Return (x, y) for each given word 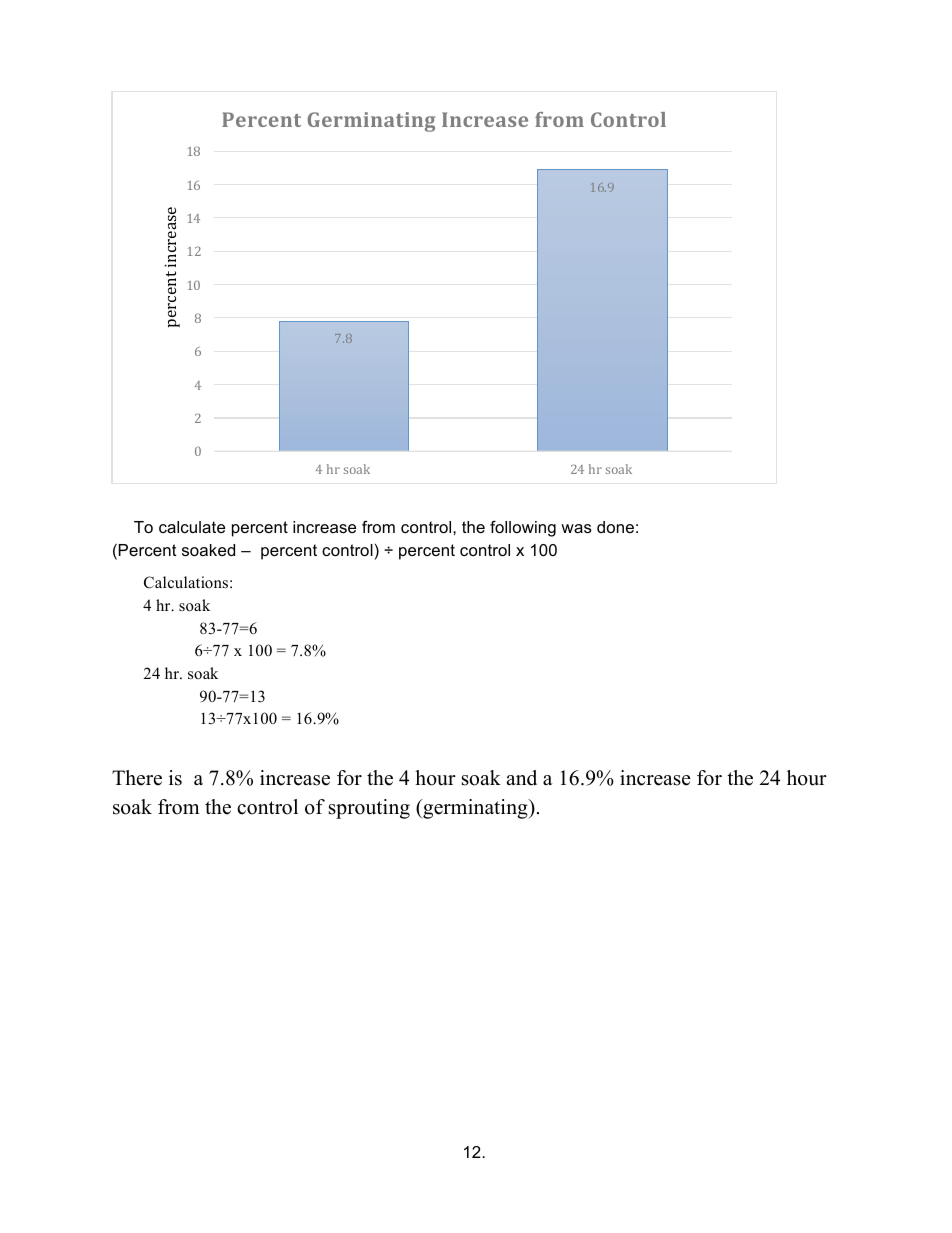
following (523, 528)
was (576, 528)
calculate (192, 527)
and (521, 778)
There (137, 778)
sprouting (369, 809)
